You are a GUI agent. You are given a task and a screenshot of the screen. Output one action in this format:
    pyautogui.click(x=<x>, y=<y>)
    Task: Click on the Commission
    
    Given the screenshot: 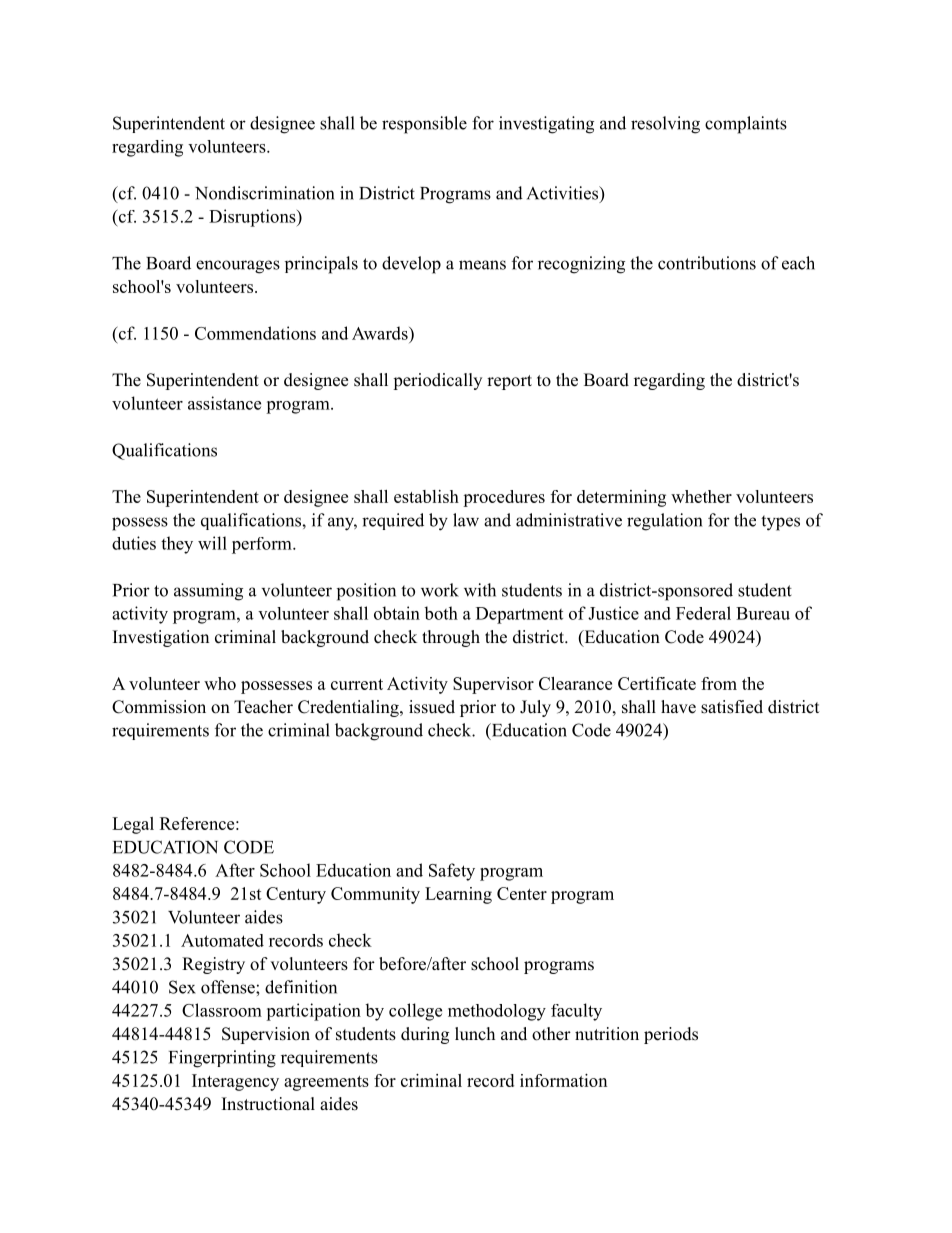 What is the action you would take?
    pyautogui.click(x=159, y=707)
